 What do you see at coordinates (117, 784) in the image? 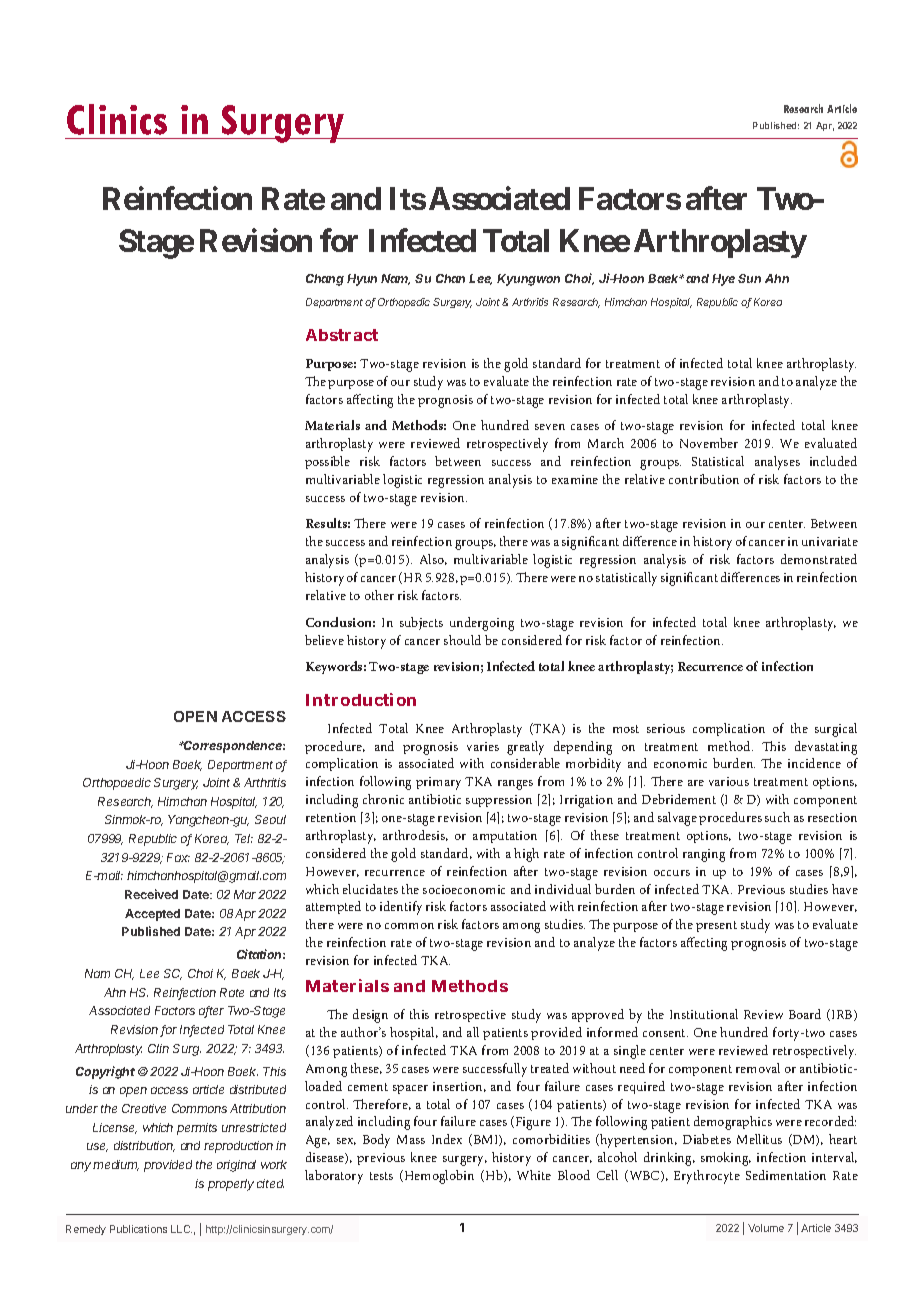
I see `Orthopaedic` at bounding box center [117, 784].
